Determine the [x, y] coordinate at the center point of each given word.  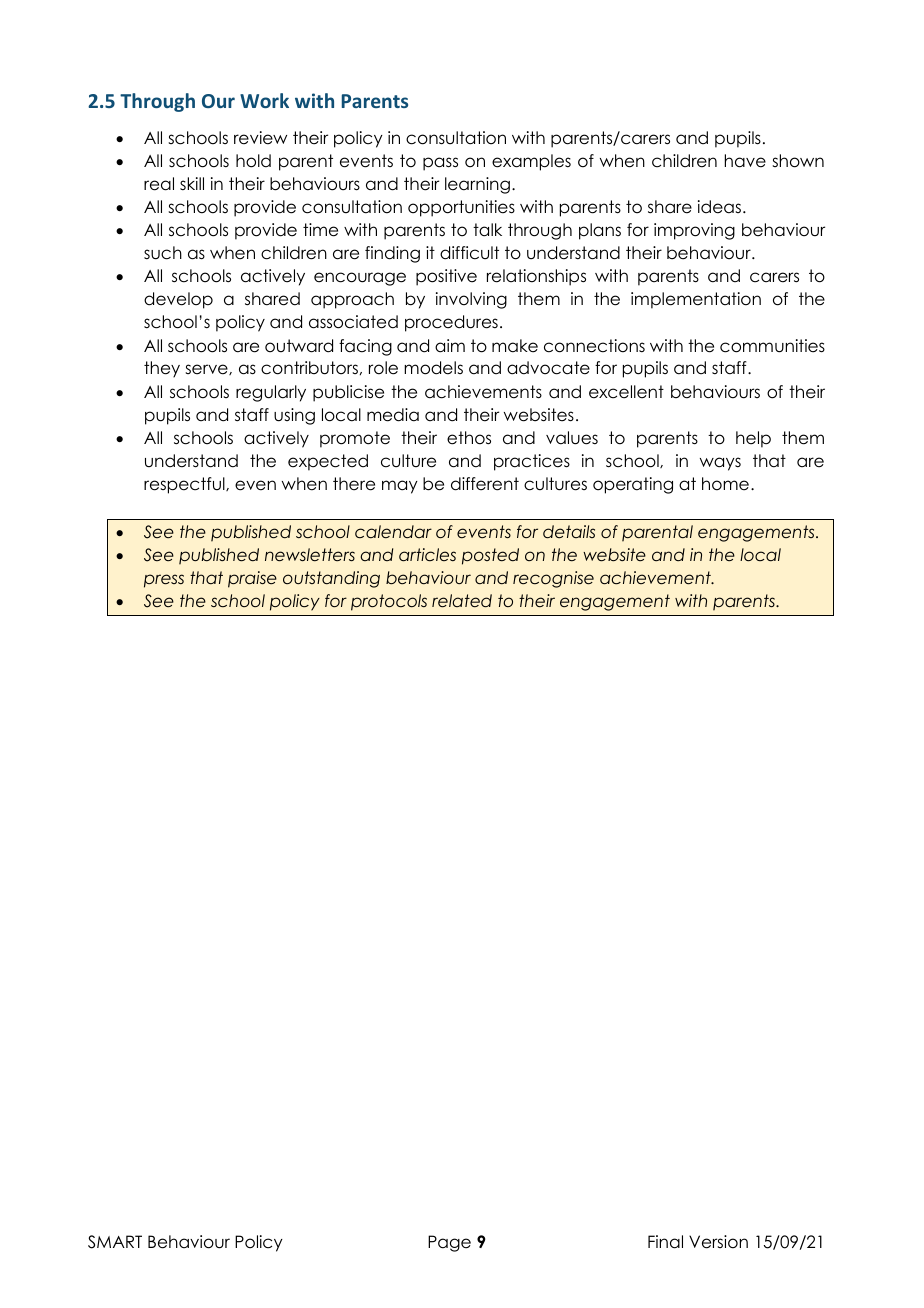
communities [772, 346]
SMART [115, 1242]
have [745, 161]
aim [450, 346]
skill [192, 183]
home [725, 484]
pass [440, 164]
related [462, 601]
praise [252, 579]
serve [207, 369]
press [164, 581]
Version [718, 1242]
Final [665, 1242]
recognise [553, 579]
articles [427, 555]
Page [449, 1243]
